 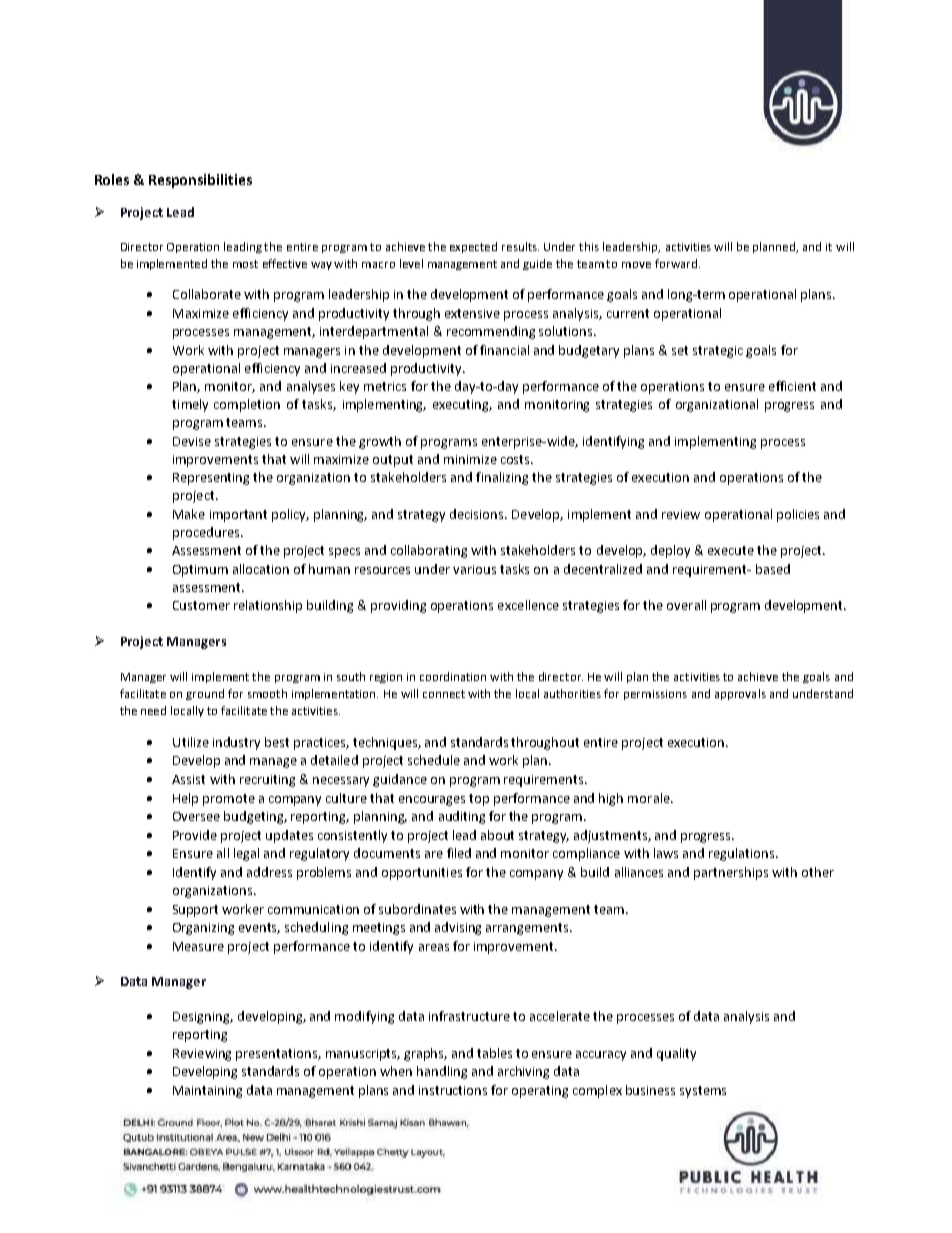 What do you see at coordinates (731, 550) in the image?
I see `execute` at bounding box center [731, 550].
